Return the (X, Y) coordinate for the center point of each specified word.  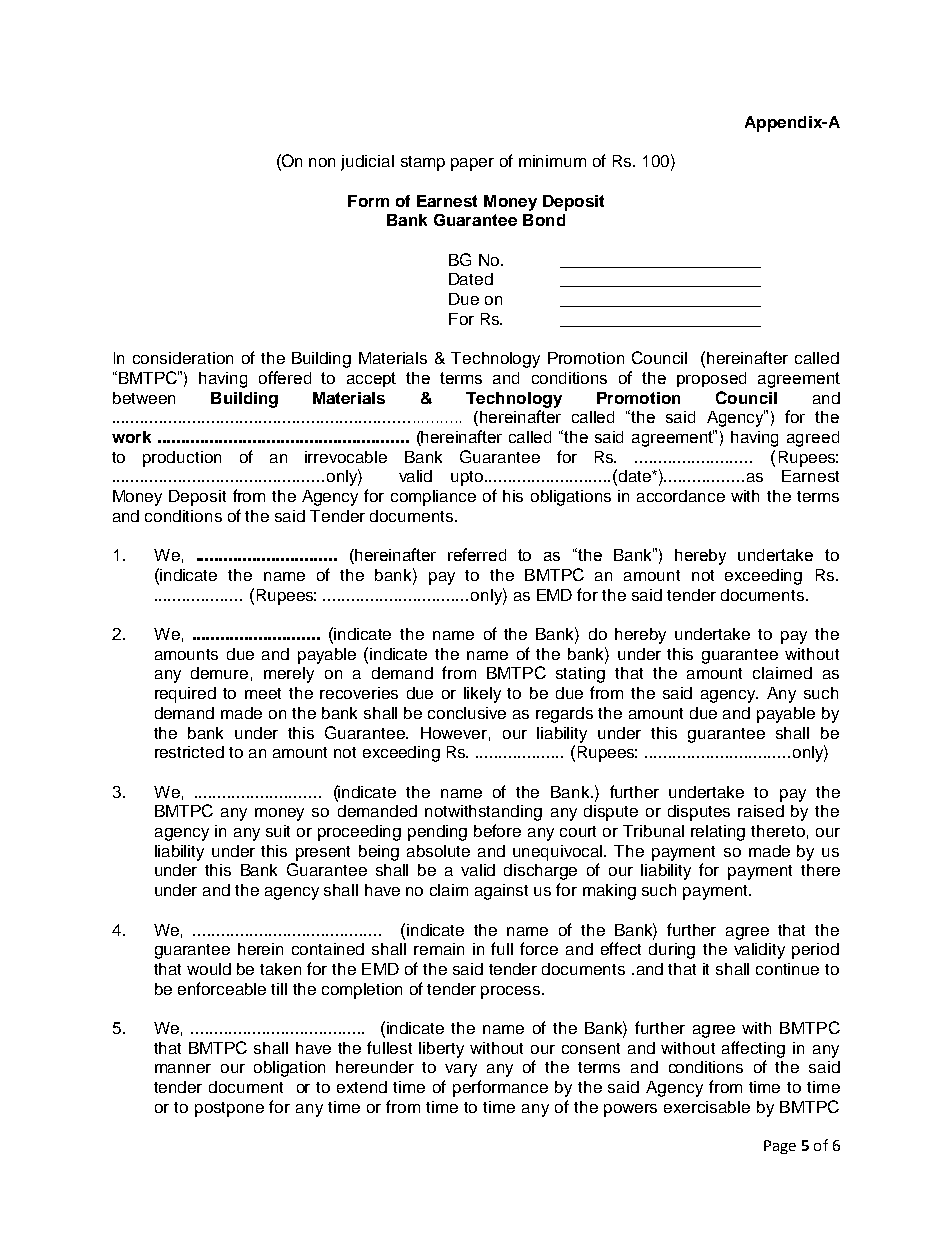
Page (780, 1147)
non (322, 162)
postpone (229, 1109)
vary (461, 1070)
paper (472, 164)
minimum (552, 161)
